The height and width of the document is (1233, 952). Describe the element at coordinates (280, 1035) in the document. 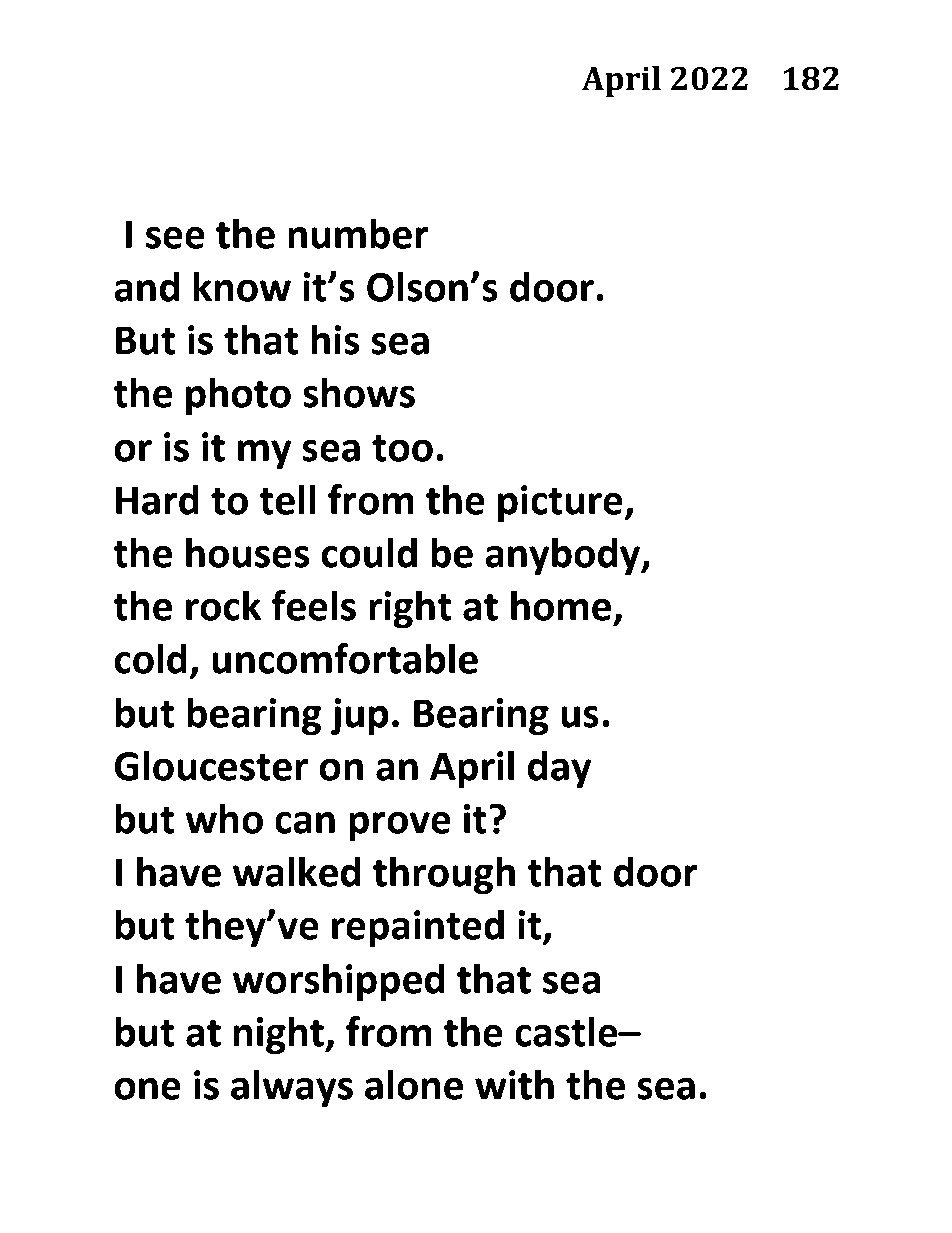

I see `night` at that location.
